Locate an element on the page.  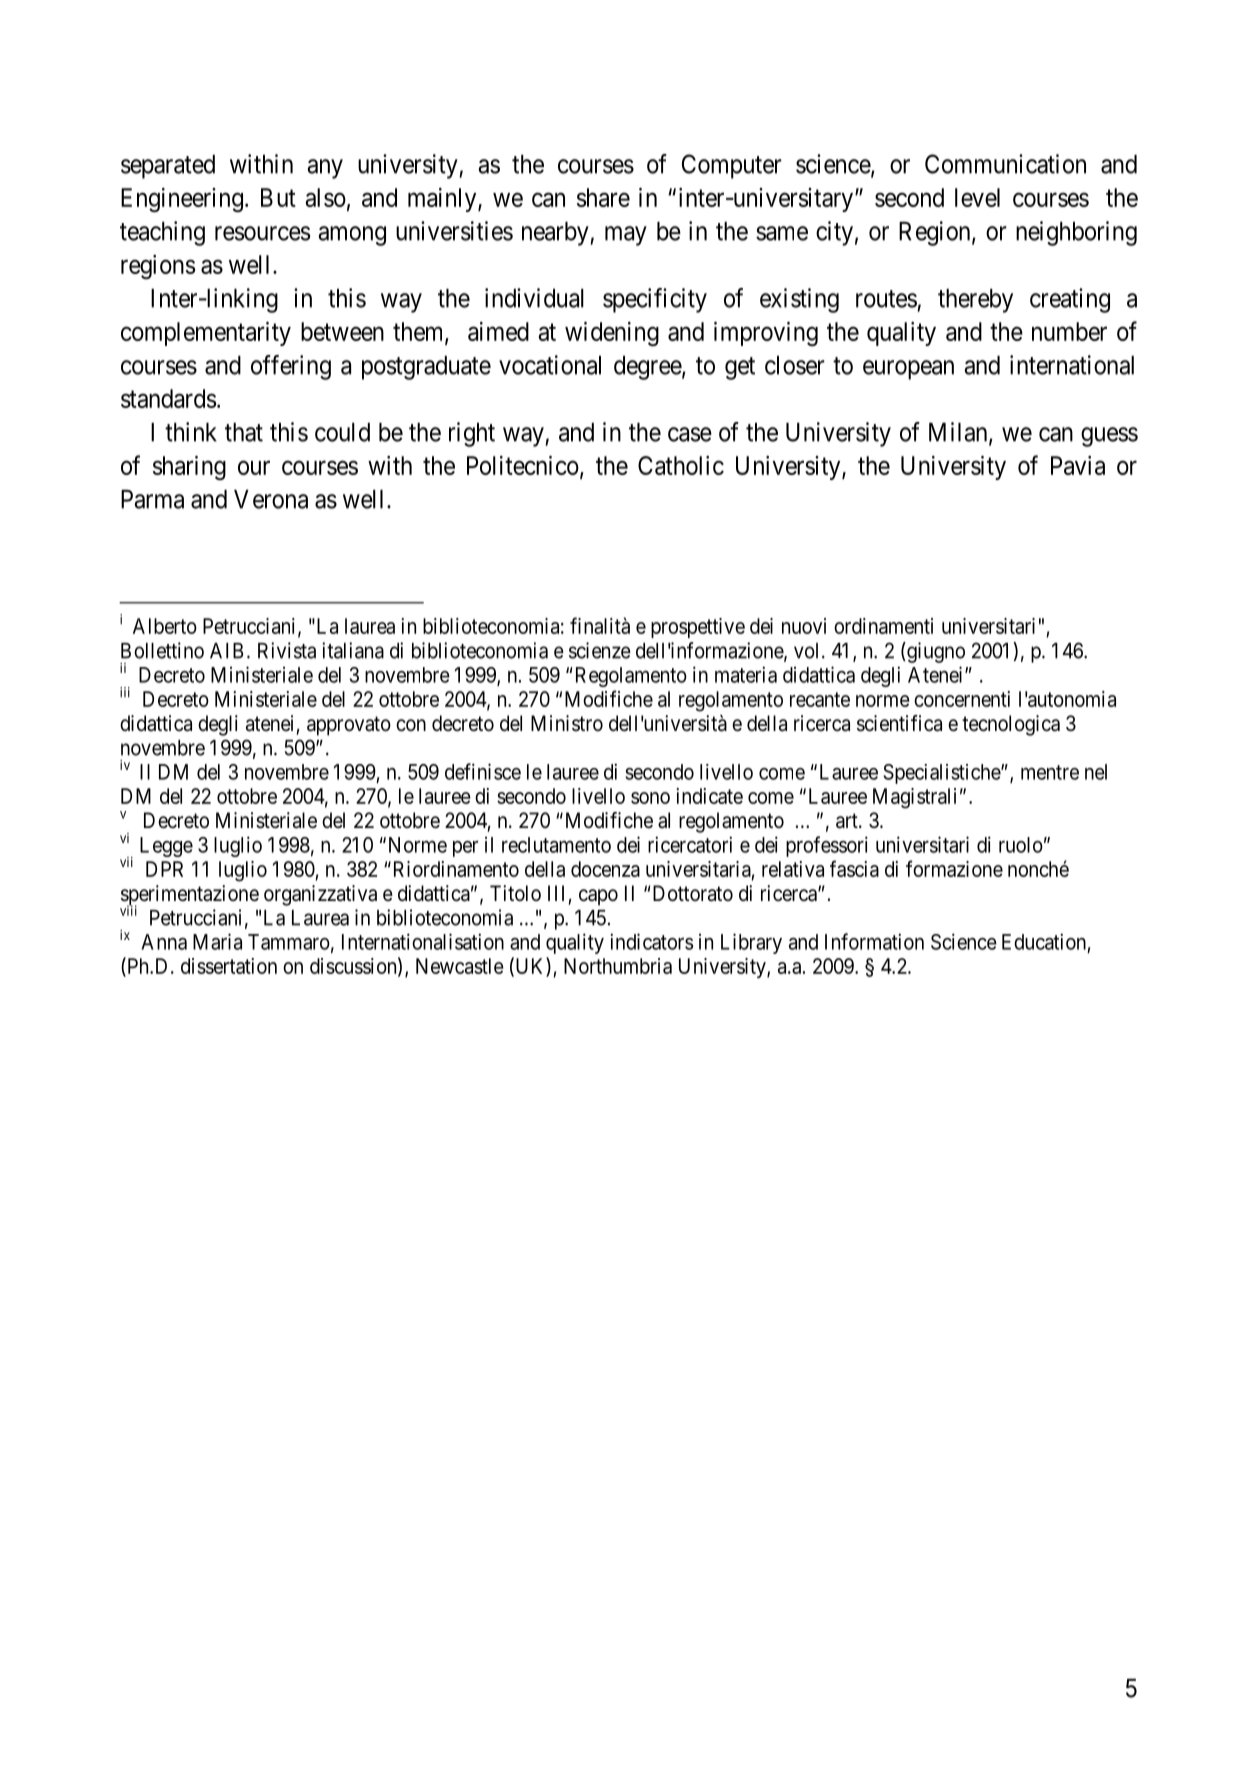
Catholic is located at coordinates (681, 465).
